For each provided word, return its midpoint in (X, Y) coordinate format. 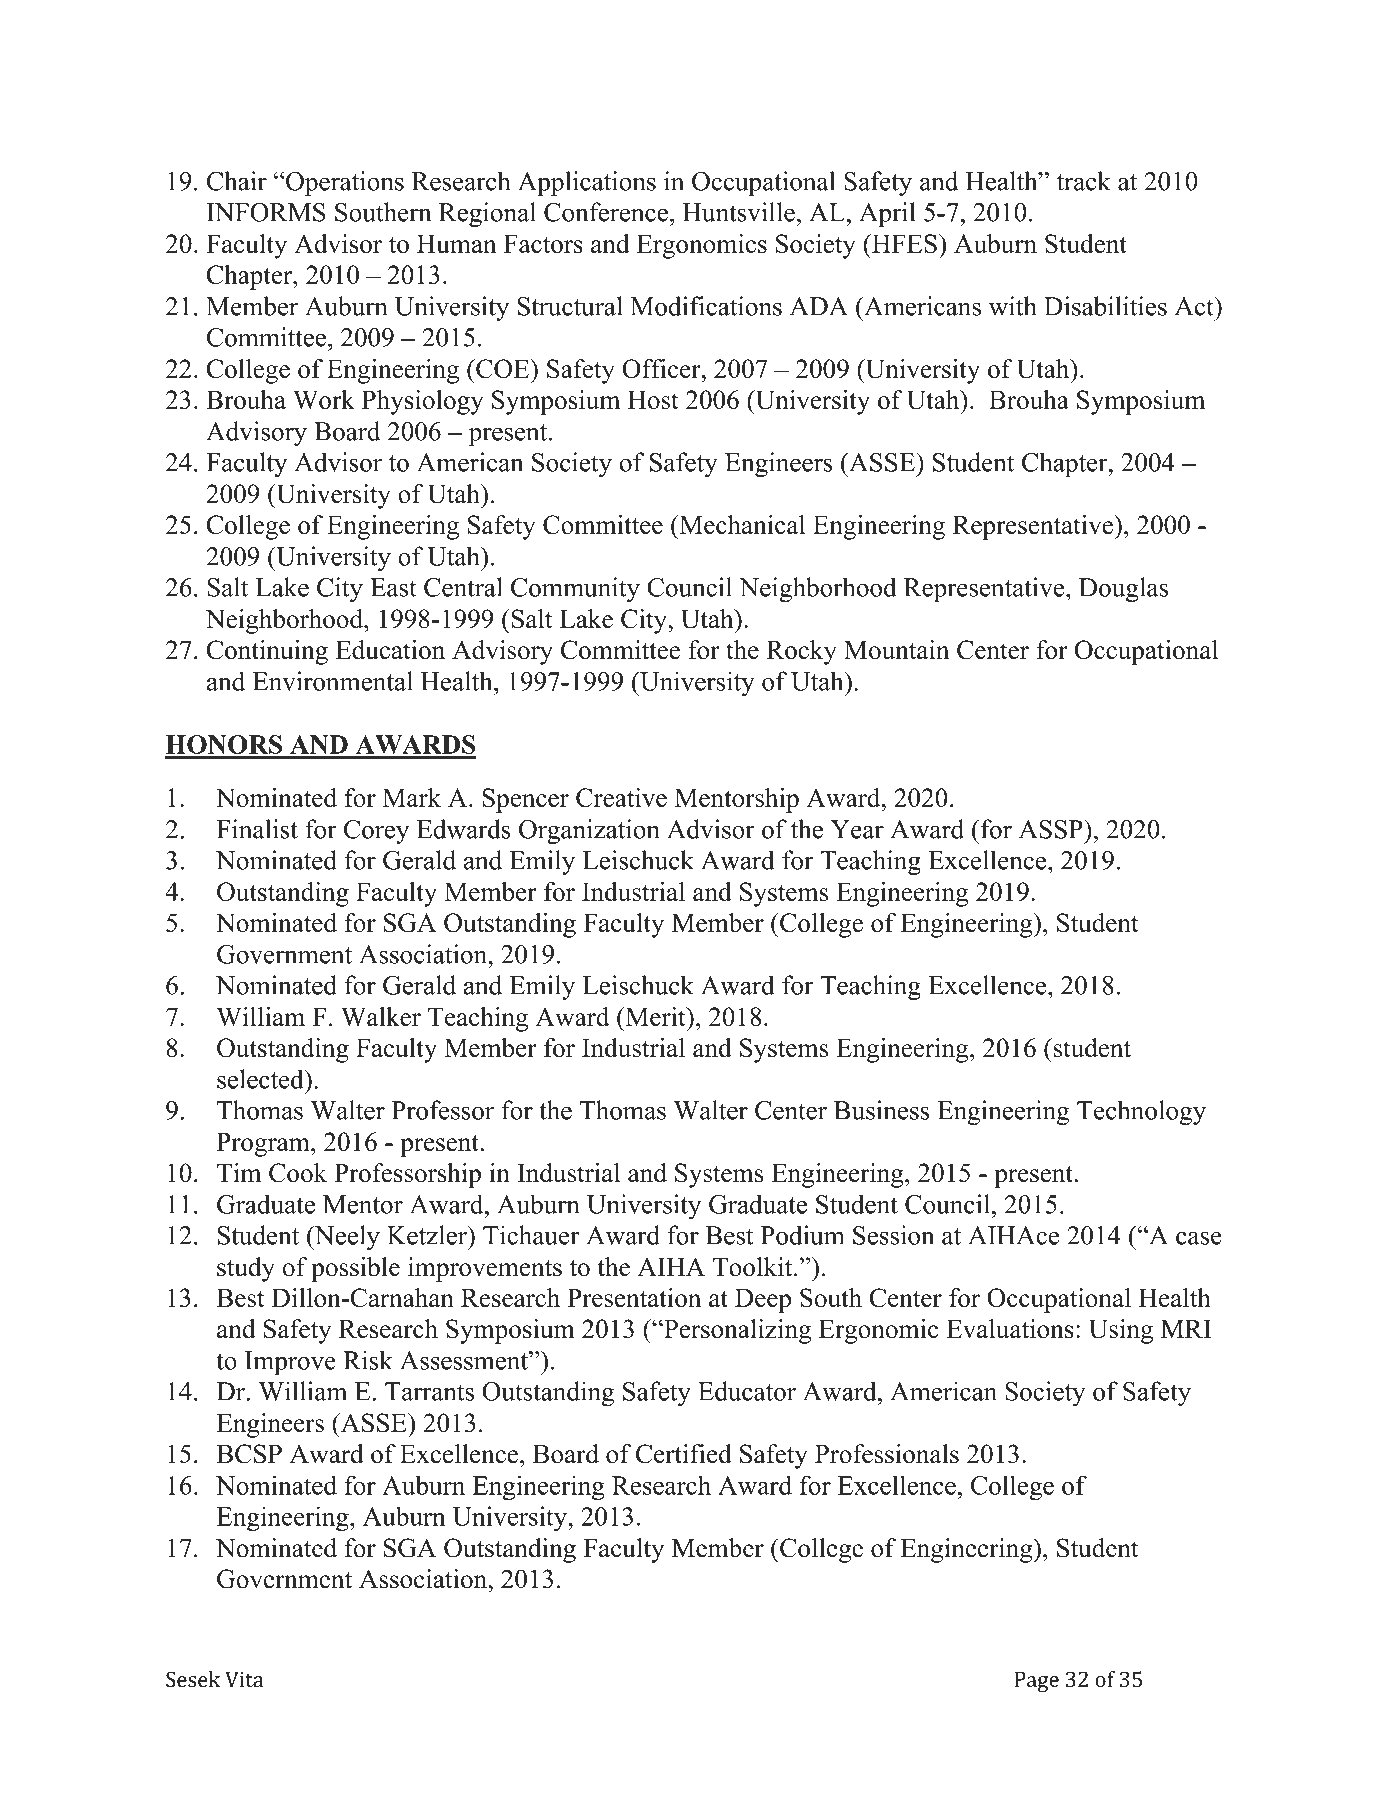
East (393, 587)
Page (1036, 1681)
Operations (344, 183)
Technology (1141, 1112)
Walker (381, 1016)
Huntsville (739, 212)
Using (1121, 1331)
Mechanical (741, 525)
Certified (684, 1454)
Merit (655, 1016)
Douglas (1123, 590)
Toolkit (754, 1267)
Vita (244, 1679)
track (1084, 181)
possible (355, 1269)
